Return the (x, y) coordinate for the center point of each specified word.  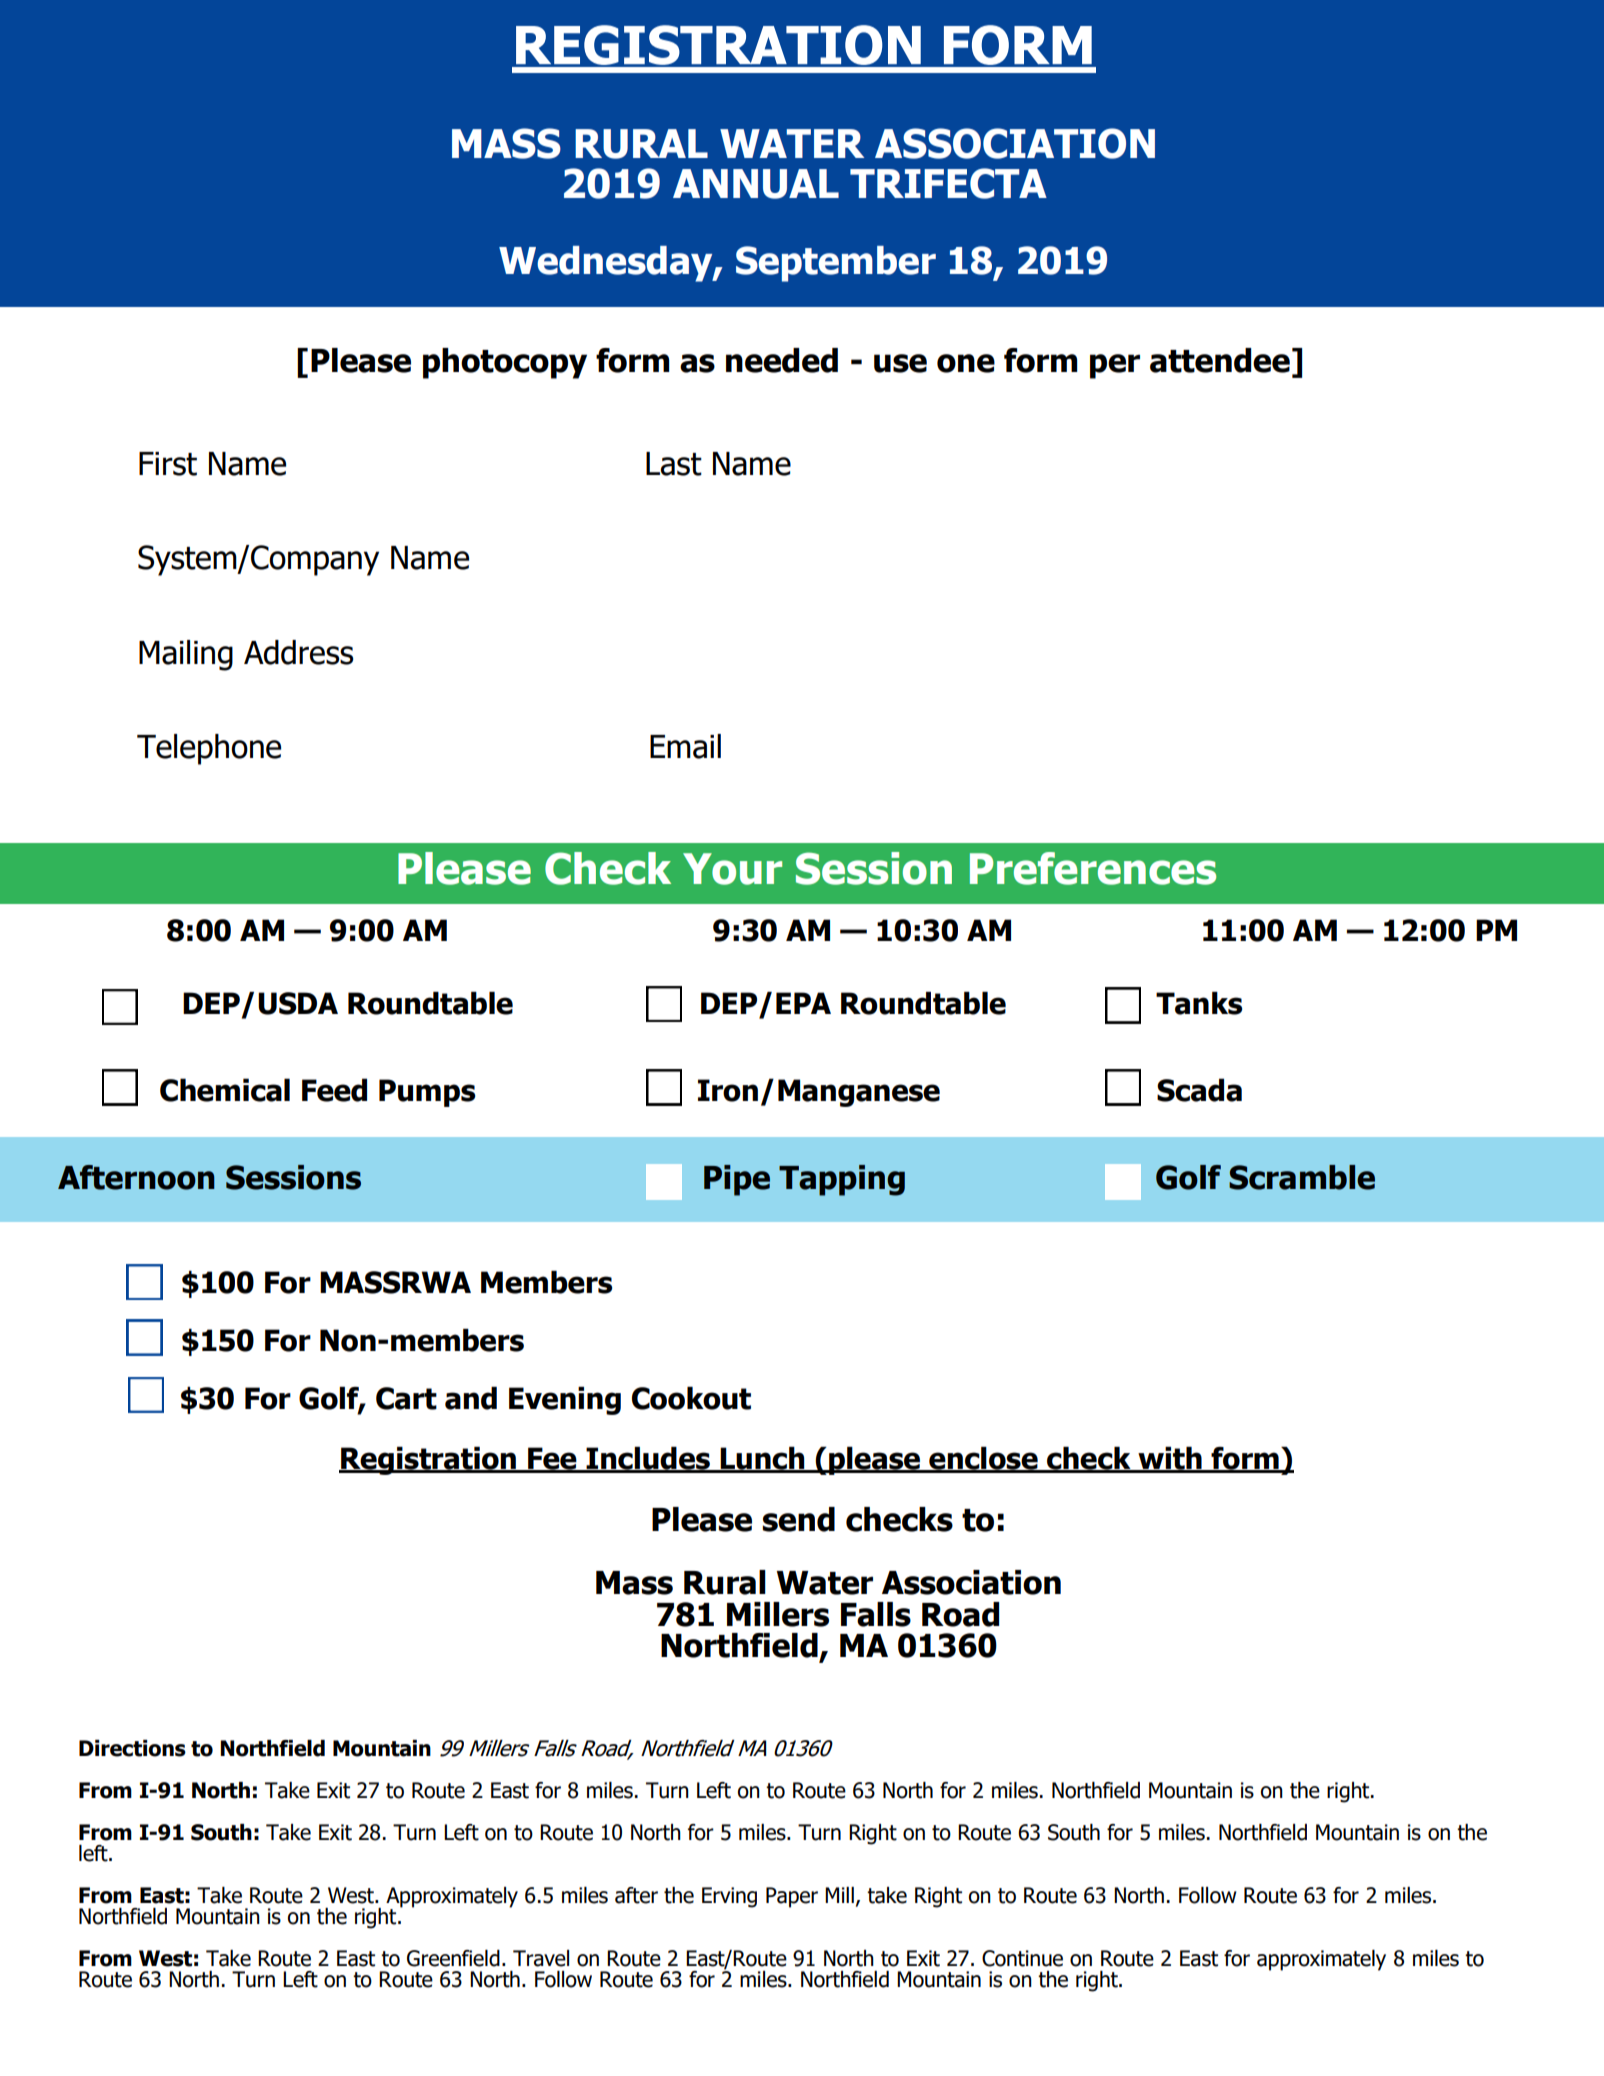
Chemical (225, 1090)
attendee (1220, 360)
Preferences (1093, 868)
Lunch (763, 1459)
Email (685, 746)
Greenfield (453, 1958)
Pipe (737, 1180)
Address (299, 652)
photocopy (505, 363)
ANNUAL (756, 184)
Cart (406, 1398)
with (1170, 1459)
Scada (1199, 1090)
